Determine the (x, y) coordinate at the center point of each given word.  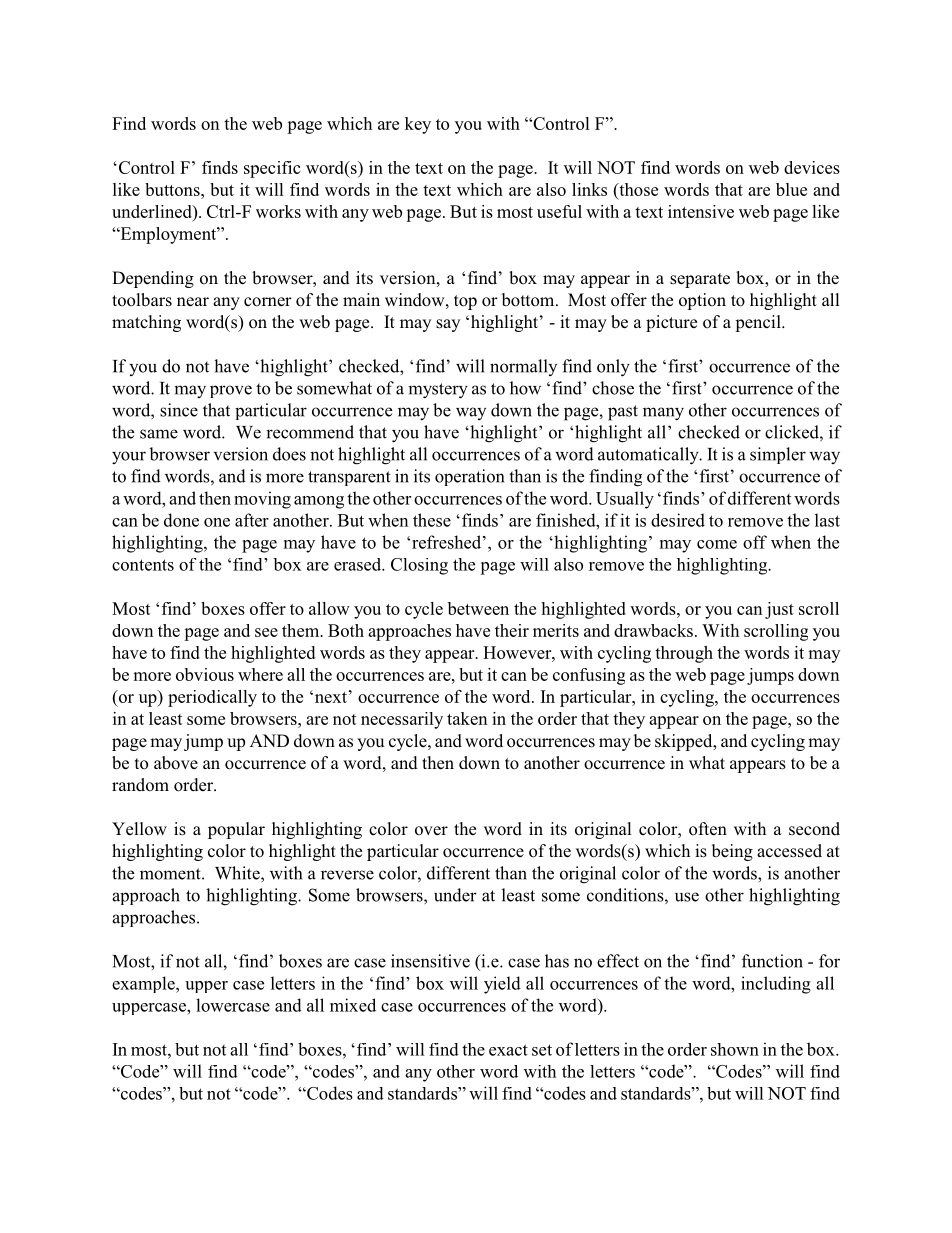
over (431, 831)
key (418, 125)
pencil (759, 323)
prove (231, 391)
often (708, 829)
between (478, 608)
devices (812, 167)
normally (523, 367)
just (779, 610)
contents (143, 565)
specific (272, 169)
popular (236, 830)
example (144, 984)
